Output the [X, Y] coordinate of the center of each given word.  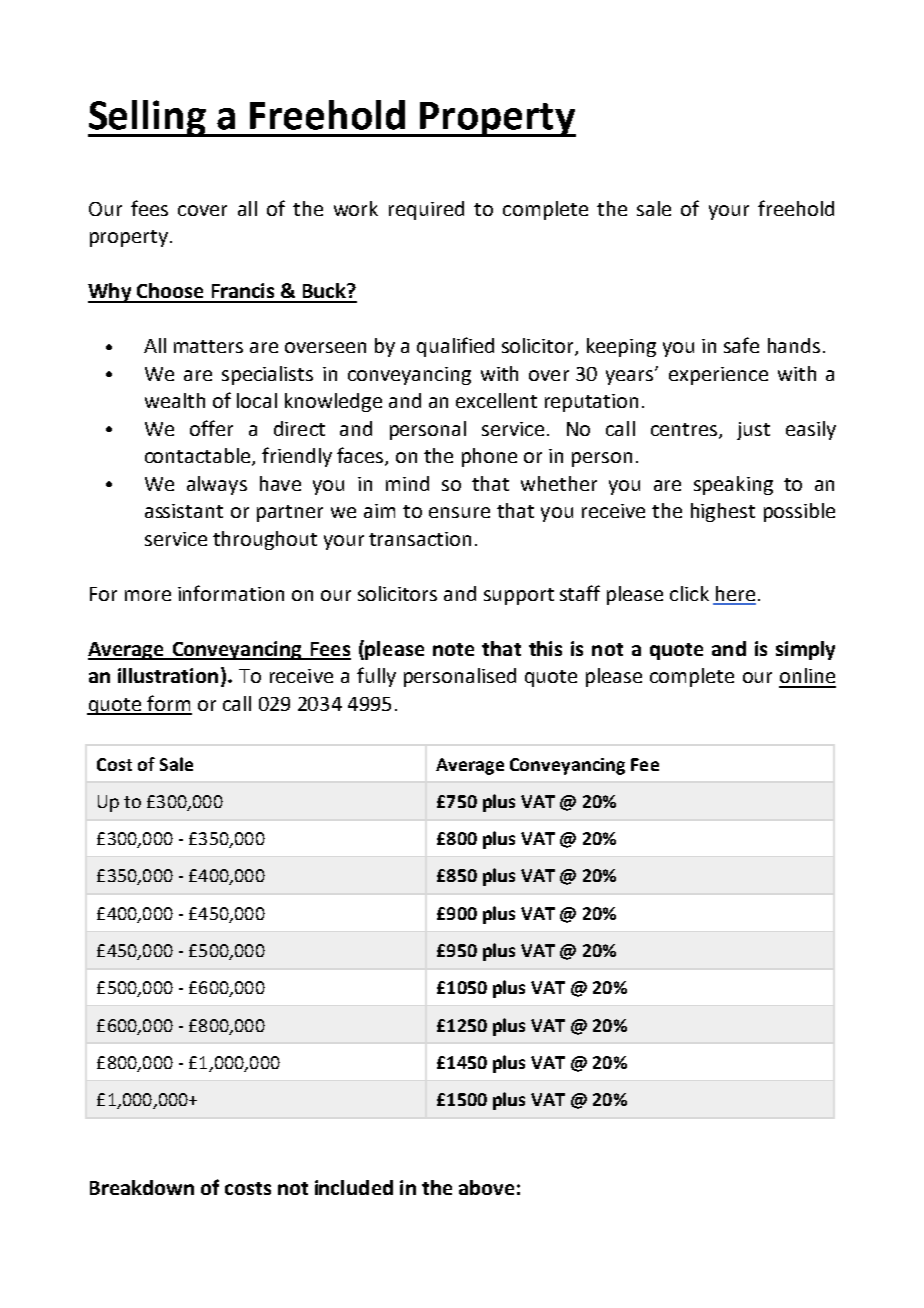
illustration [168, 675]
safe [741, 345]
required [426, 210]
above [486, 1187]
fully [376, 677]
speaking [733, 485]
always [217, 485]
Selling [148, 118]
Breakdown [142, 1187]
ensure [459, 512]
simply [805, 650]
